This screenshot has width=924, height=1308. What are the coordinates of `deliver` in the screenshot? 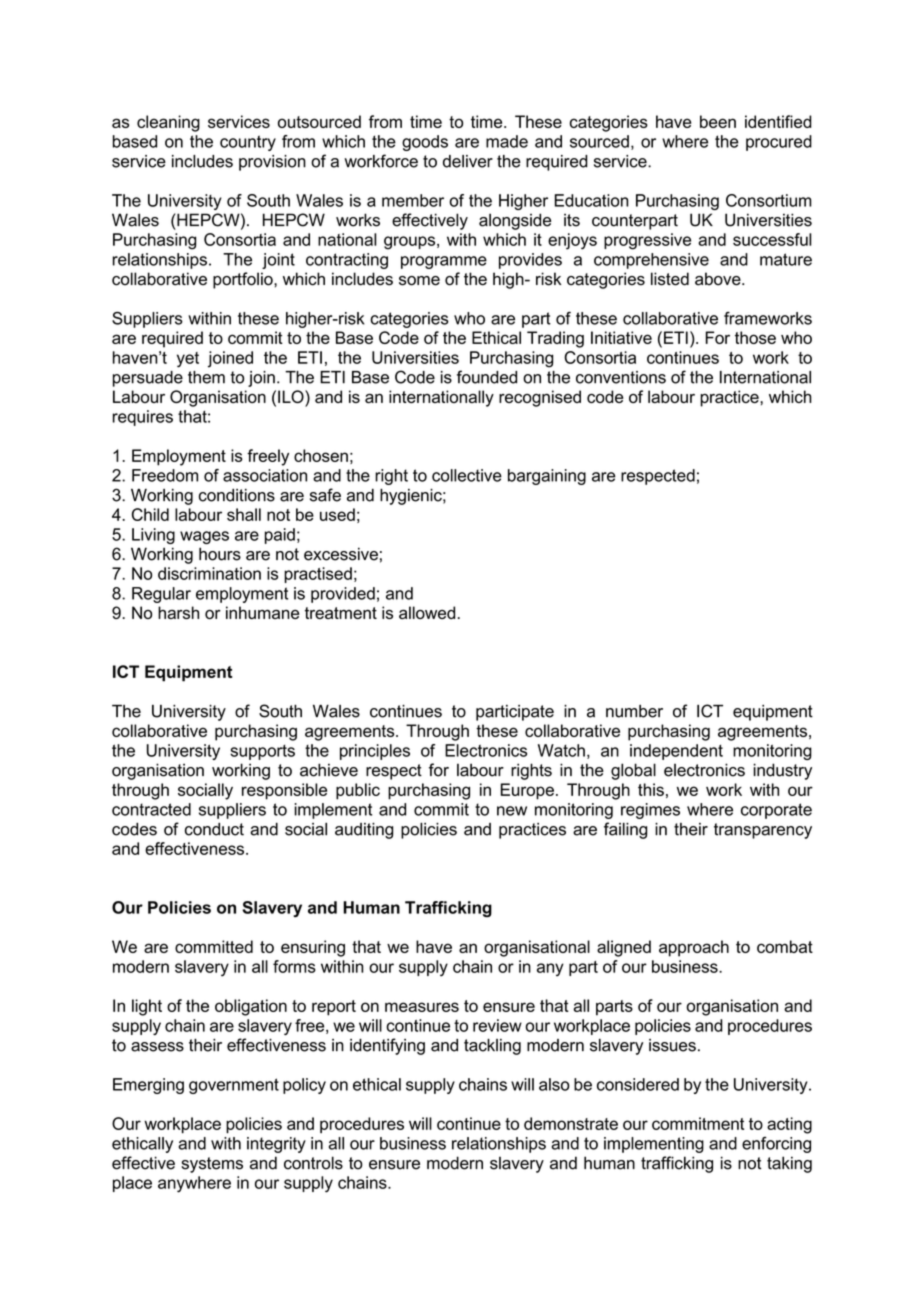 It's located at (468, 161).
